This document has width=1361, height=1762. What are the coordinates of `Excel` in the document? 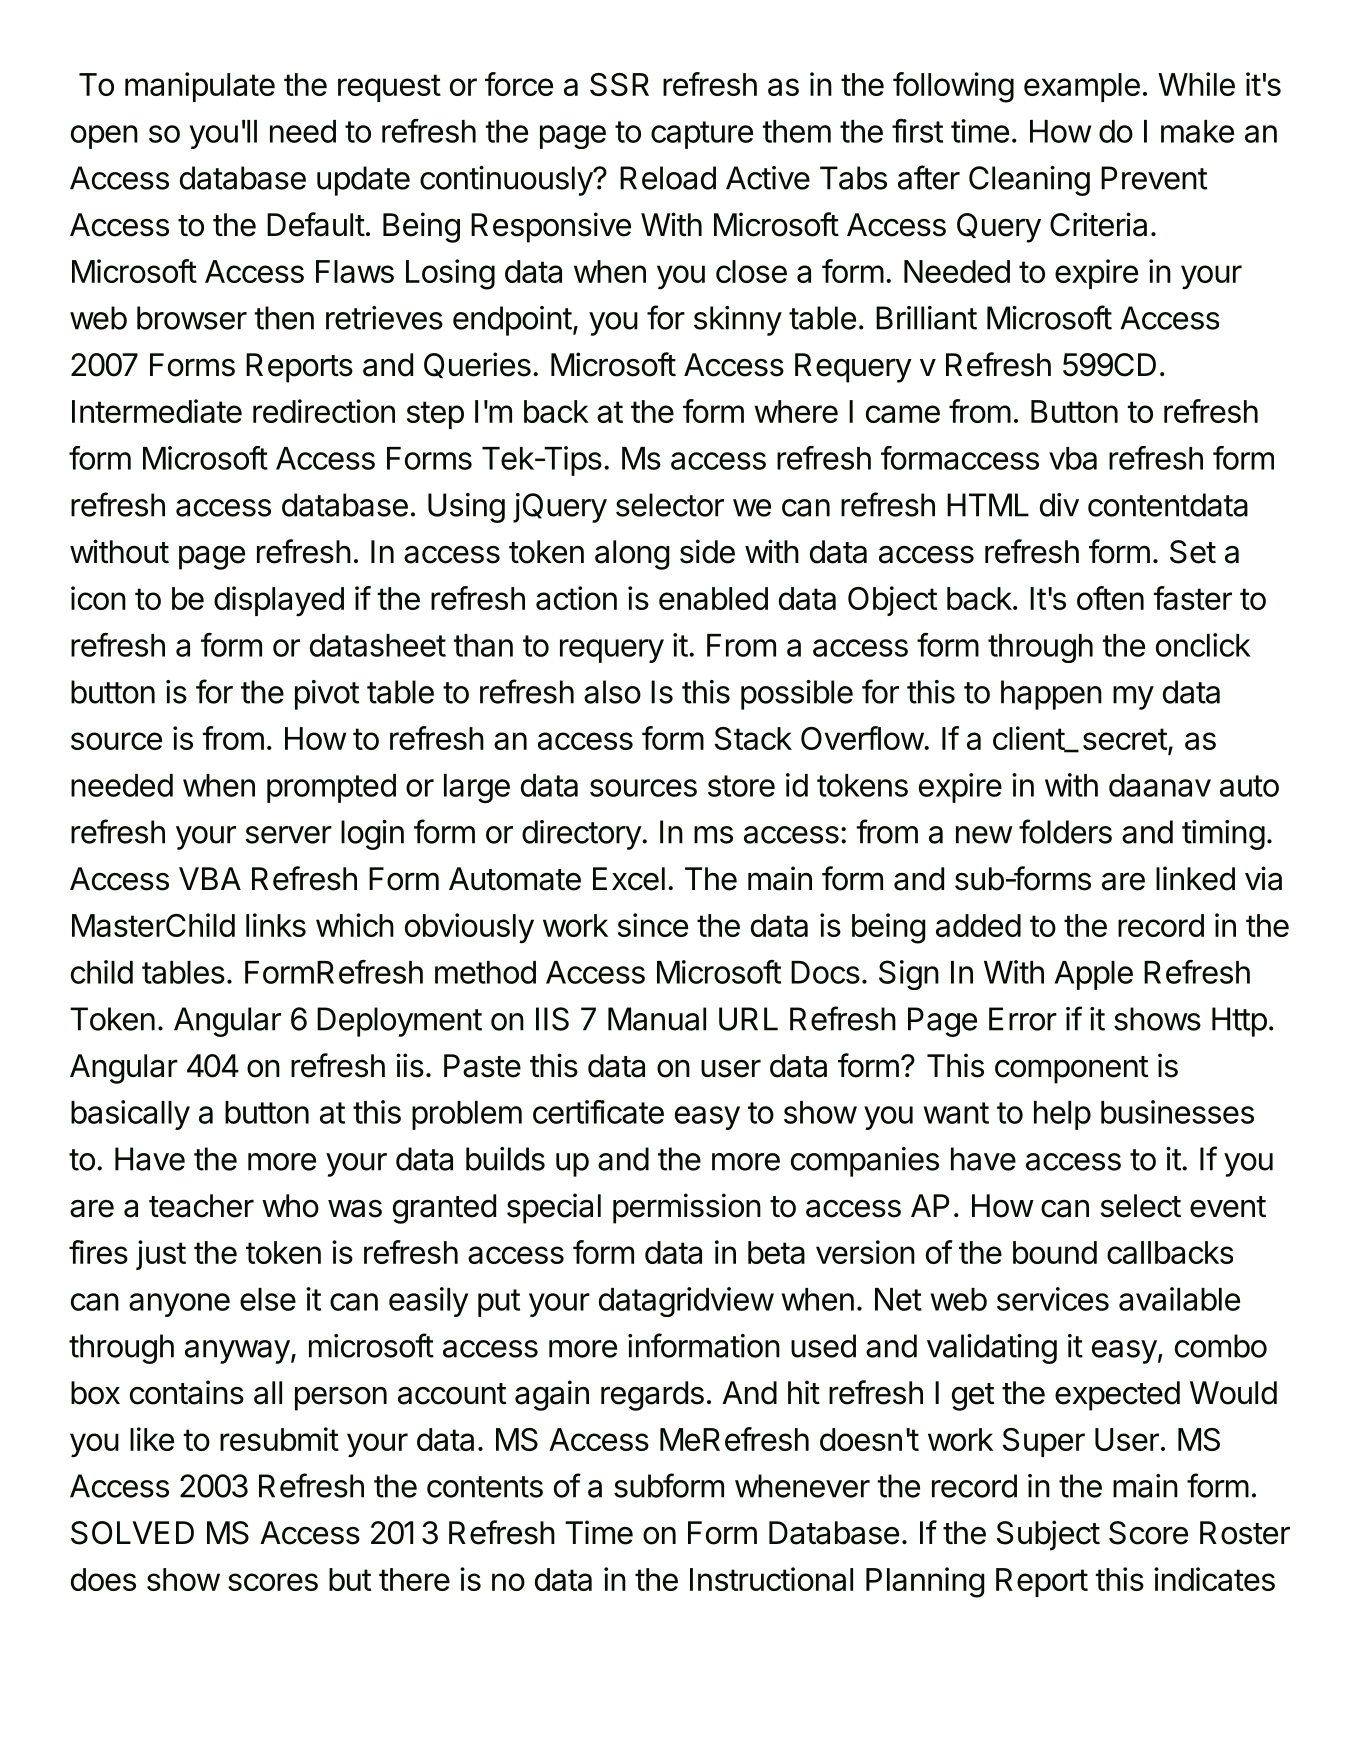 It's located at (629, 879).
